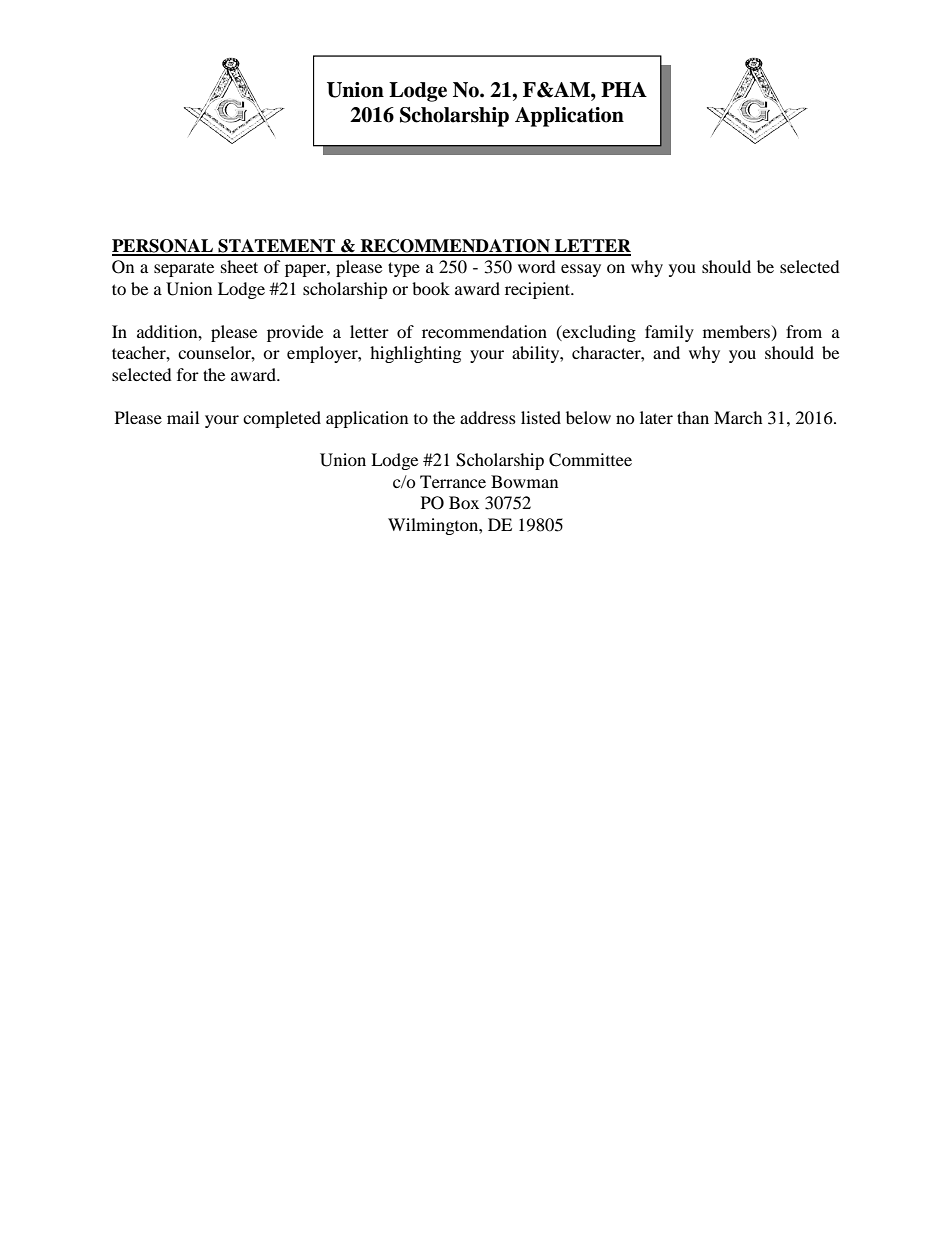 Image resolution: width=952 pixels, height=1233 pixels. I want to click on Box, so click(464, 502).
